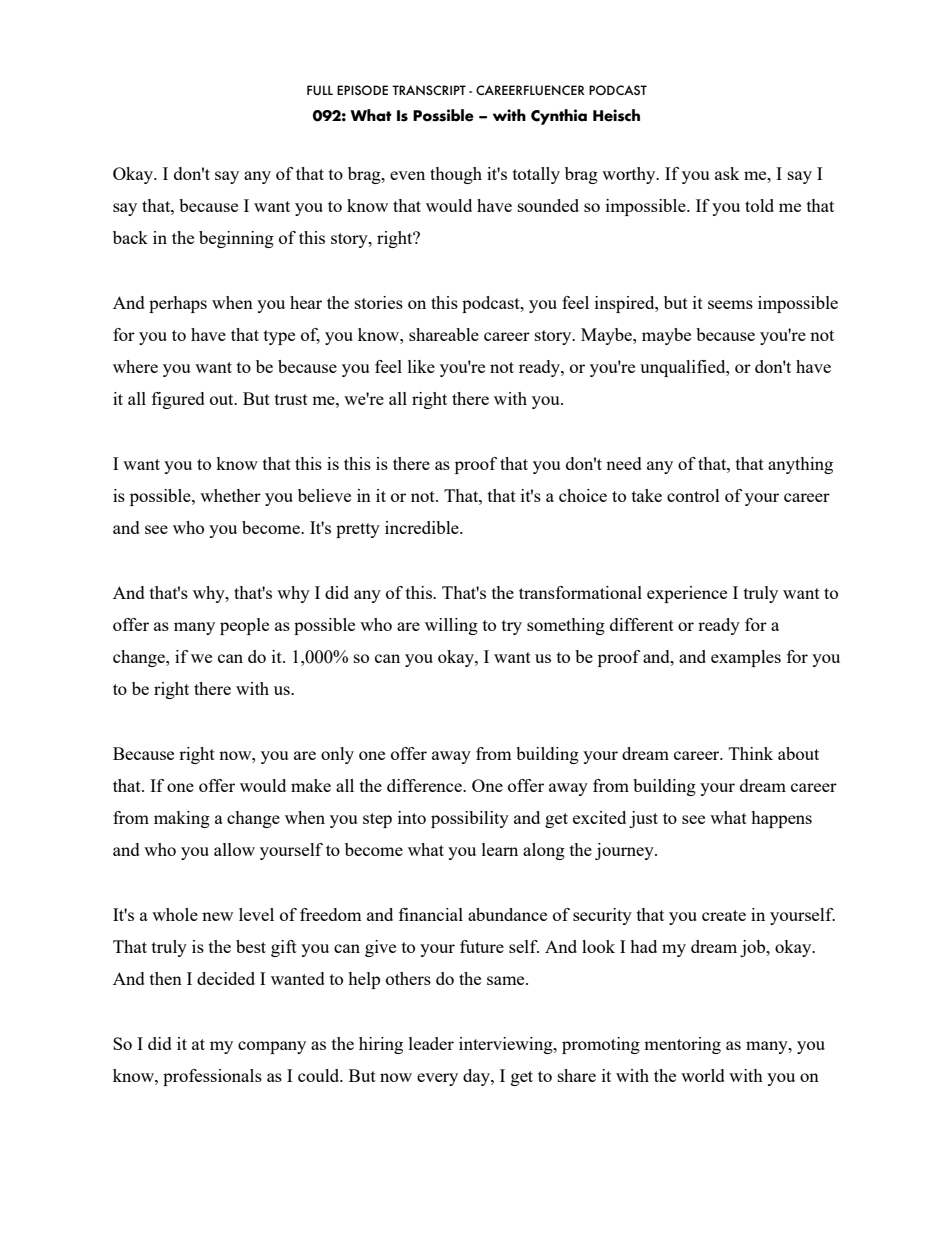  What do you see at coordinates (751, 753) in the screenshot?
I see `Think` at bounding box center [751, 753].
